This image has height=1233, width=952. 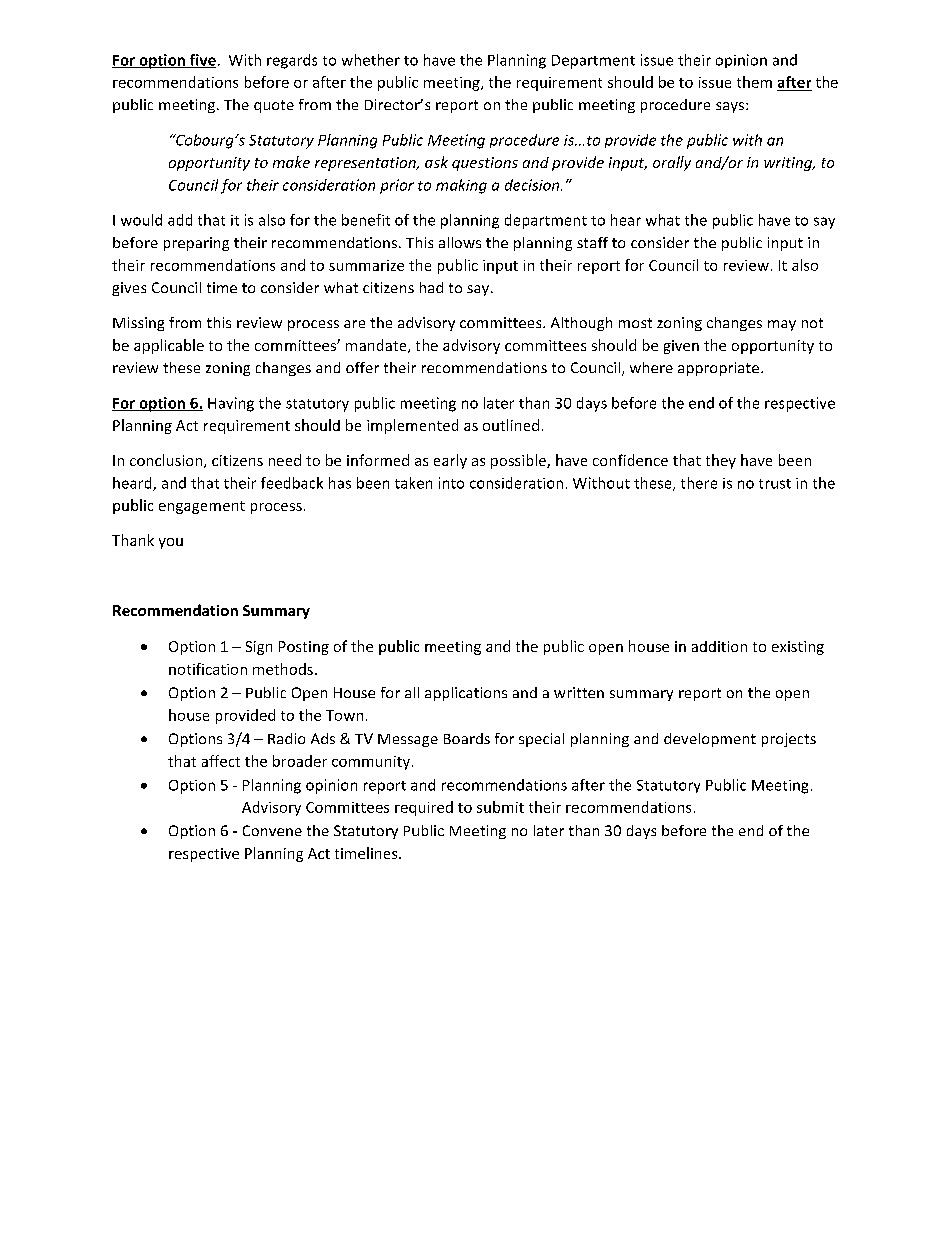 What do you see at coordinates (377, 346) in the image?
I see `mandate` at bounding box center [377, 346].
